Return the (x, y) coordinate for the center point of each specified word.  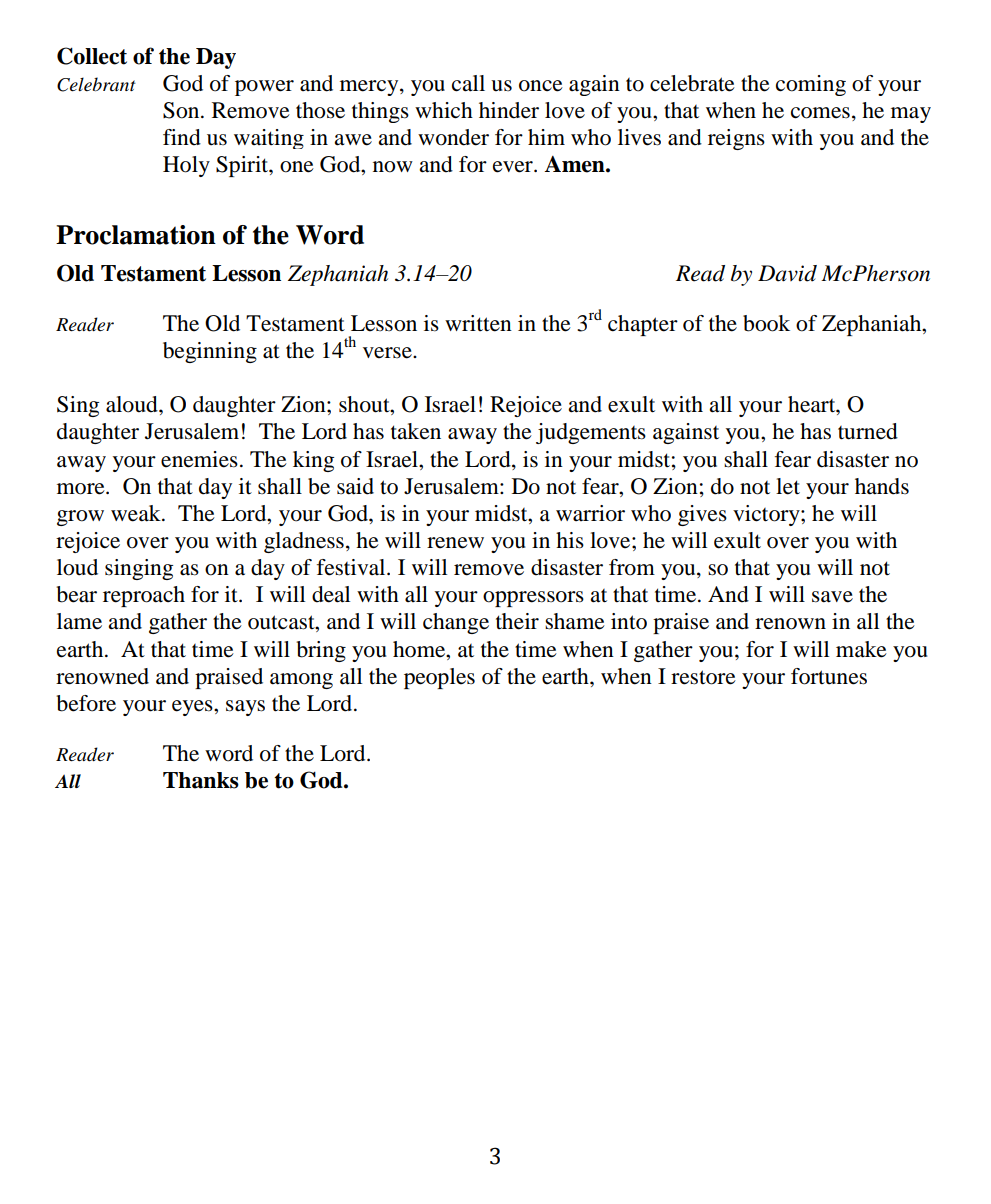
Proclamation (136, 235)
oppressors (533, 599)
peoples (439, 678)
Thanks (201, 780)
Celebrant (96, 84)
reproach (144, 596)
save (832, 597)
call (468, 83)
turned (868, 431)
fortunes (829, 676)
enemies (199, 459)
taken (416, 431)
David (787, 273)
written (478, 323)
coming (811, 85)
